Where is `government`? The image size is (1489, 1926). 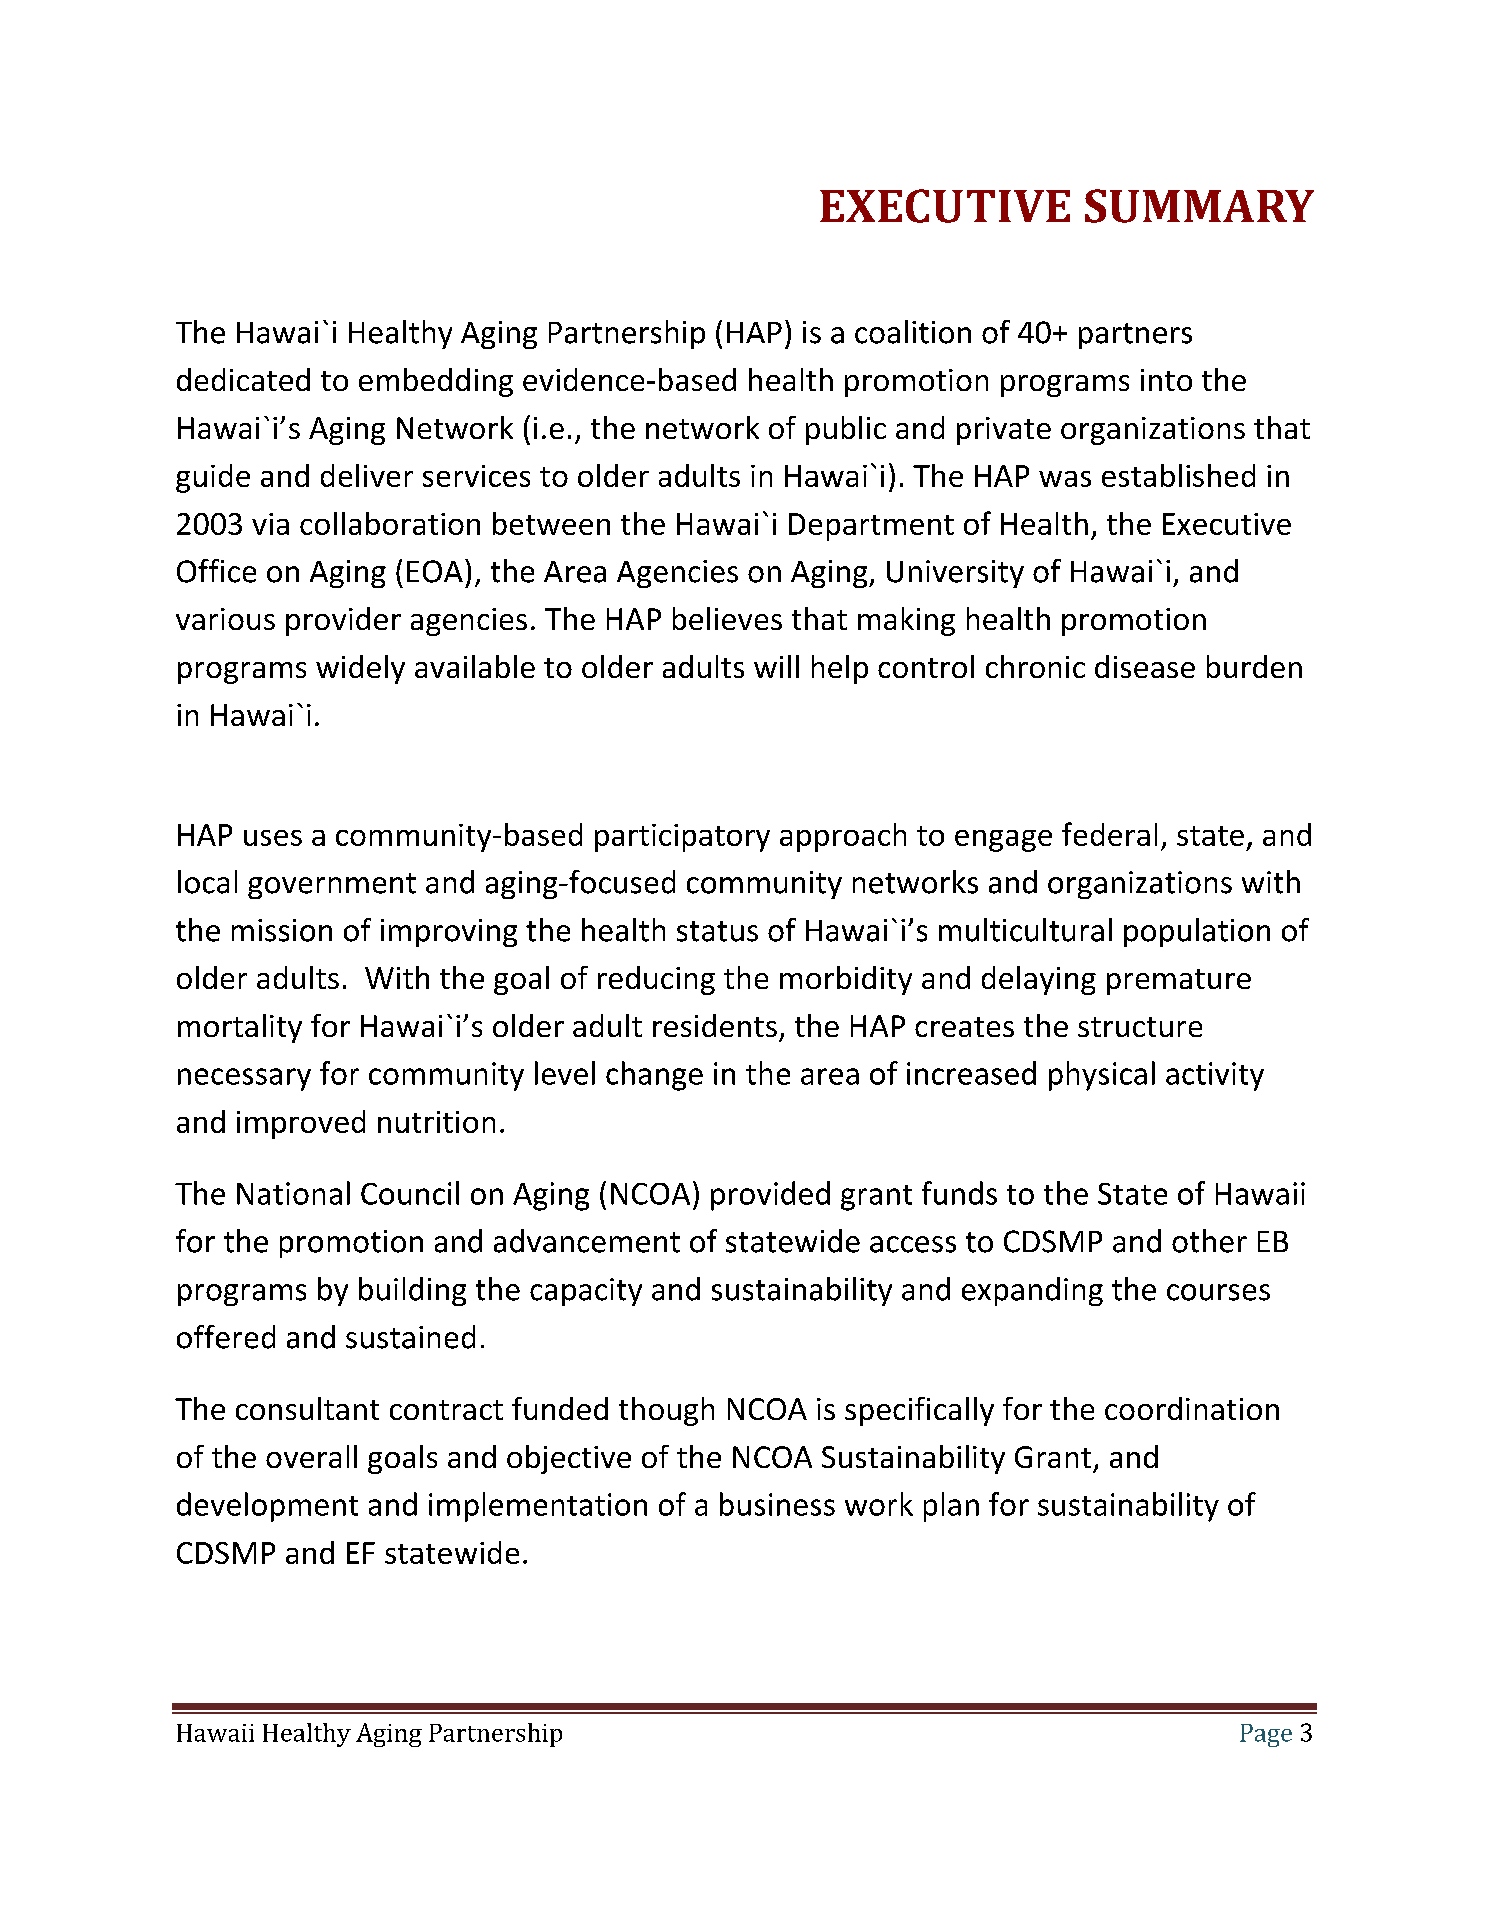
government is located at coordinates (332, 886).
